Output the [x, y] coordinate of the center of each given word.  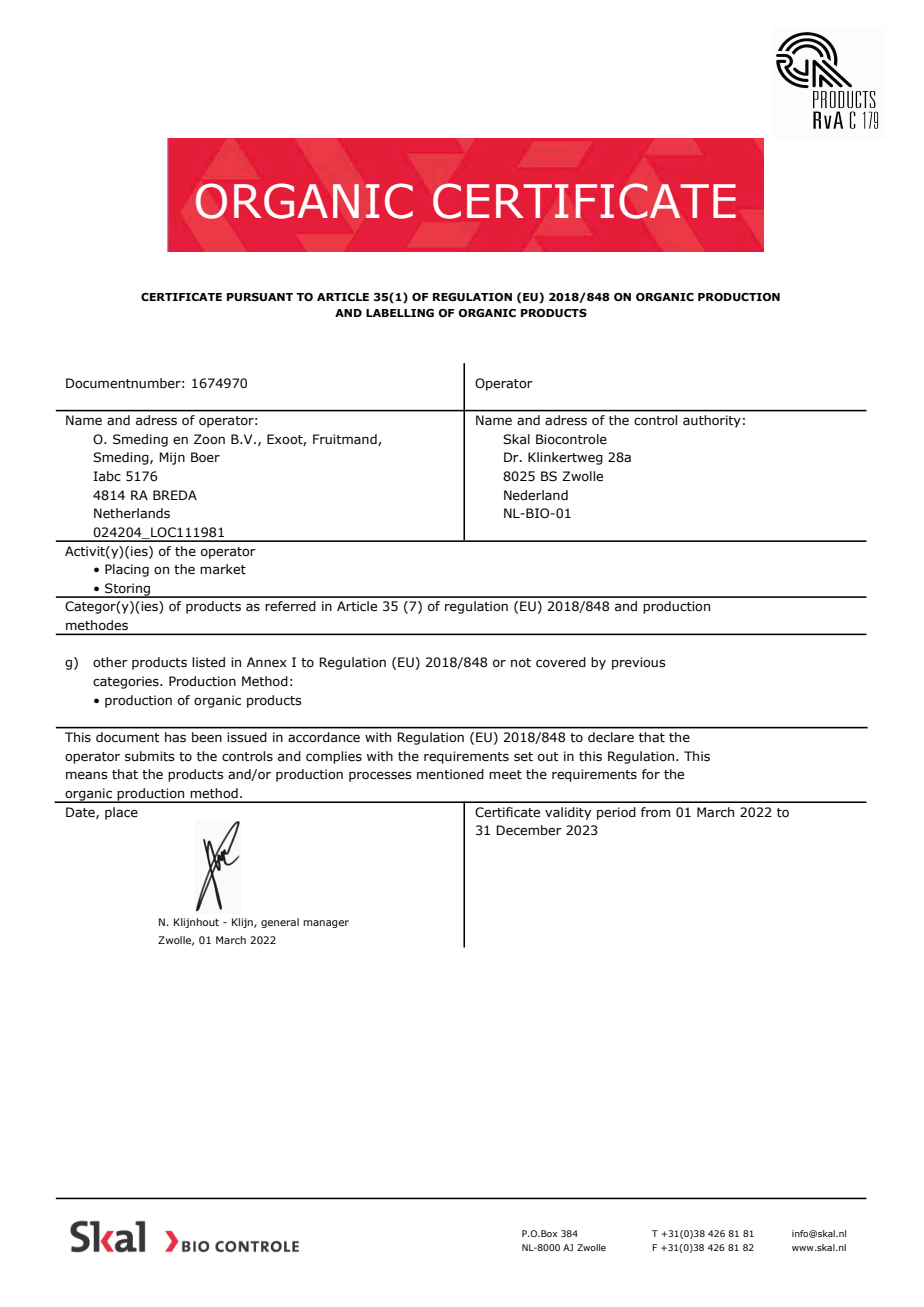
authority [712, 421]
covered [561, 662]
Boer [205, 457]
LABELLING [400, 313]
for [651, 774]
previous [639, 663]
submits [150, 756]
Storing [128, 590]
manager [326, 924]
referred [290, 606]
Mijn [172, 458]
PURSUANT [260, 297]
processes [380, 776]
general [280, 923]
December [529, 830]
